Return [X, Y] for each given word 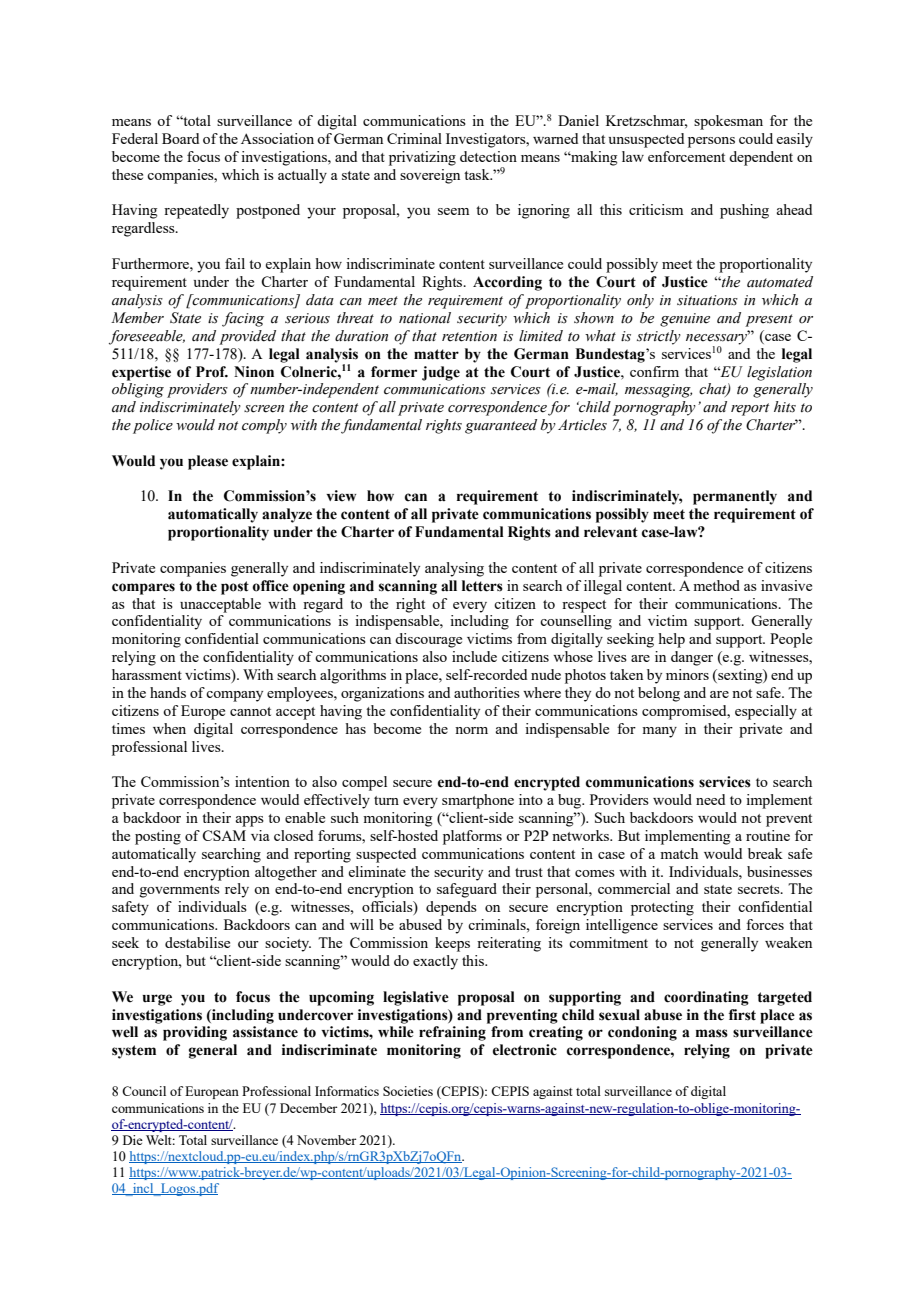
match [679, 853]
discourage [428, 640]
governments [180, 891]
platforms [472, 837]
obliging [138, 390]
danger [692, 658]
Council [144, 1091]
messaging [658, 391]
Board [180, 138]
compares [143, 589]
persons [711, 142]
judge [441, 373]
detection [488, 156]
